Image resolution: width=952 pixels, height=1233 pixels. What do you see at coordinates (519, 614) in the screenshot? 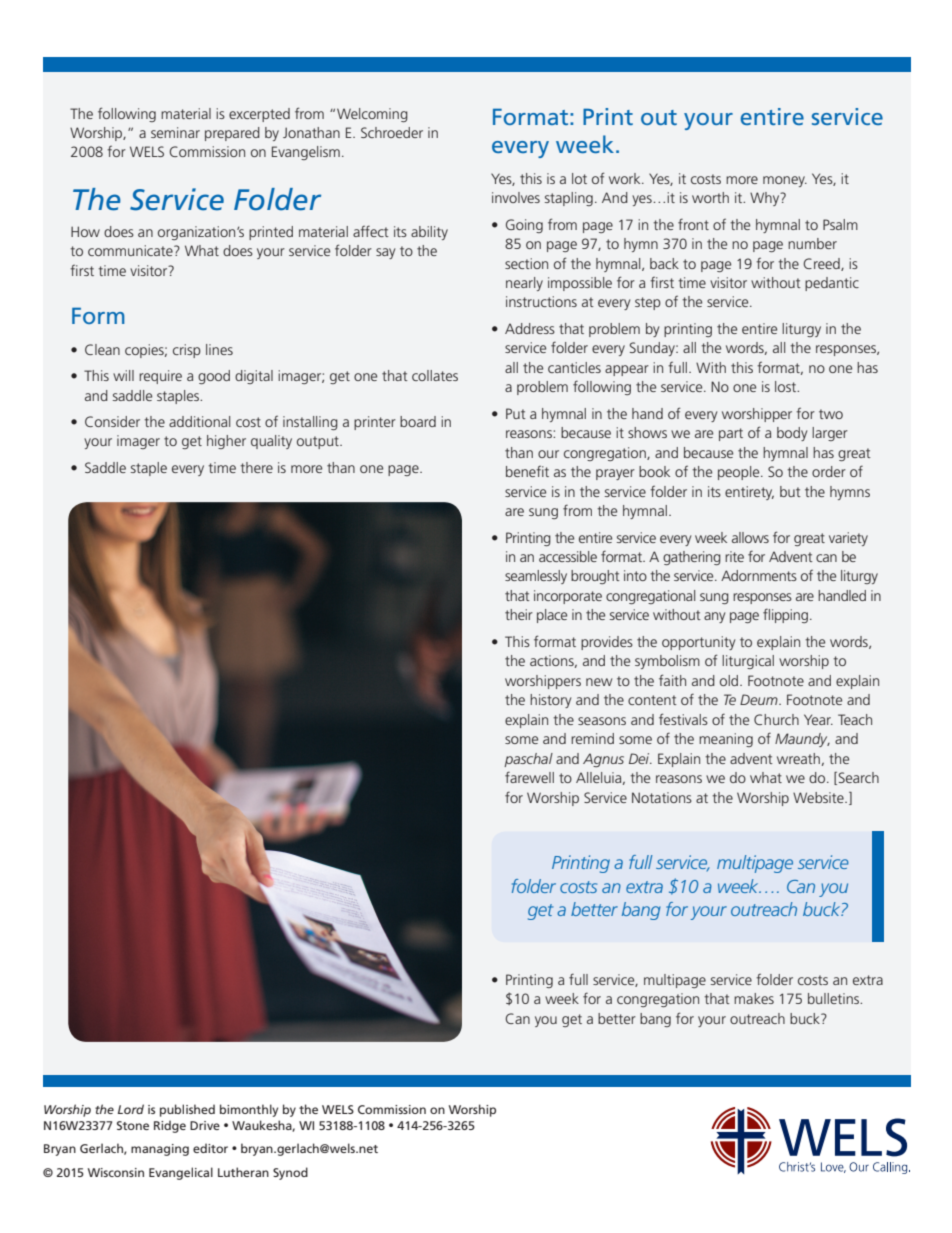
I see `their` at bounding box center [519, 614].
